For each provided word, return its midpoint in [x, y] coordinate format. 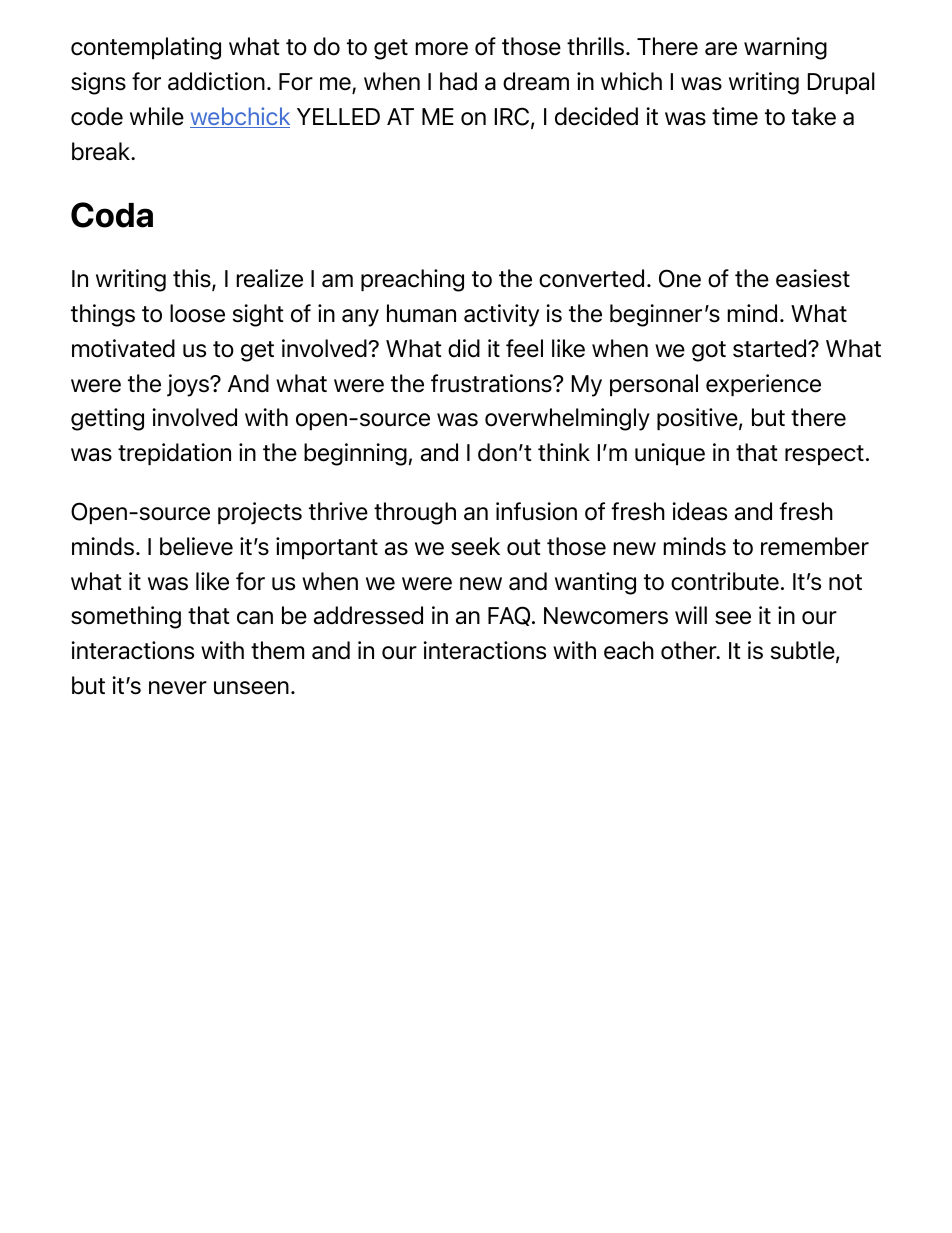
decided [596, 116]
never [178, 688]
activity [501, 315]
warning [785, 48]
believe [196, 546]
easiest [813, 278]
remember [815, 546]
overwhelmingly [567, 419]
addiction [216, 81]
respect [824, 455]
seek [475, 546]
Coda [112, 215]
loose [197, 313]
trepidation [174, 454]
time [735, 116]
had [458, 81]
